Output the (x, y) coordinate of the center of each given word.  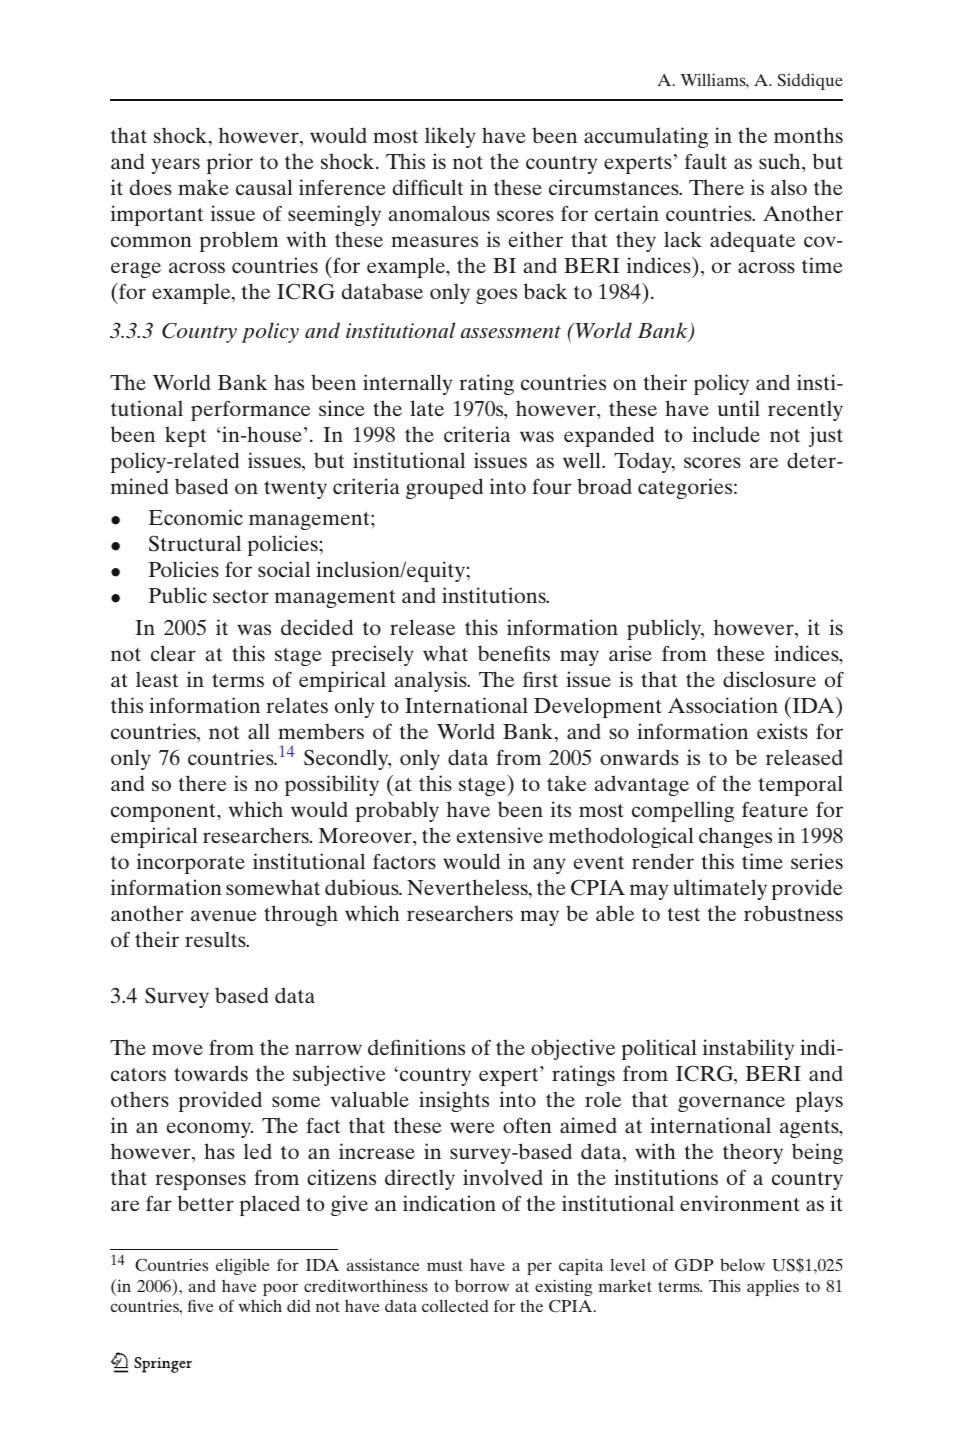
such (781, 161)
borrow (482, 1286)
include (726, 434)
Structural (195, 543)
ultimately (720, 889)
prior (230, 163)
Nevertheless (468, 888)
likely (450, 137)
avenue (224, 915)
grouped (444, 488)
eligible (243, 1266)
